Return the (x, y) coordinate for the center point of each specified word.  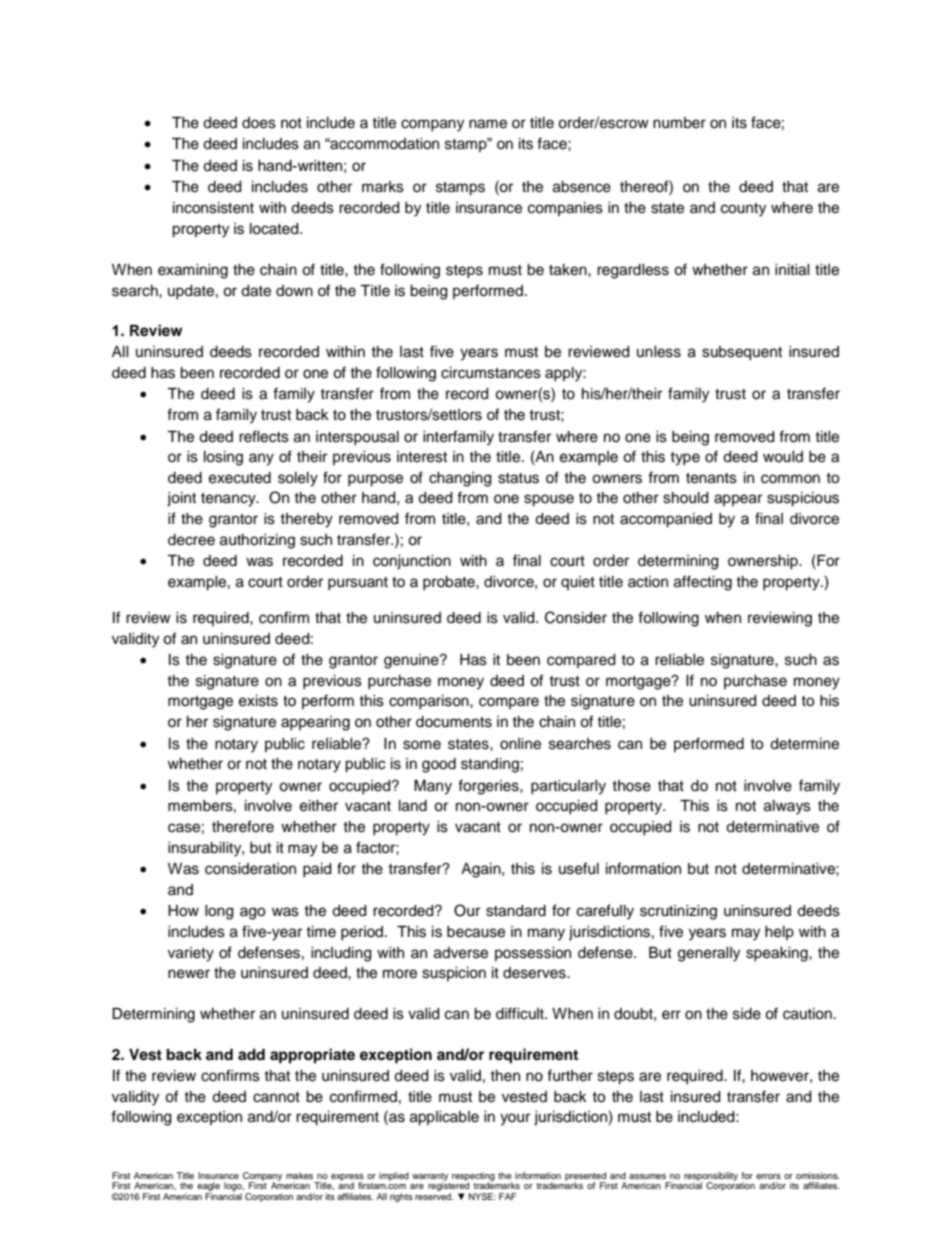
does (259, 123)
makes (299, 1175)
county (743, 210)
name (488, 124)
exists (258, 701)
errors (768, 1176)
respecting (473, 1177)
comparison (430, 702)
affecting (703, 583)
